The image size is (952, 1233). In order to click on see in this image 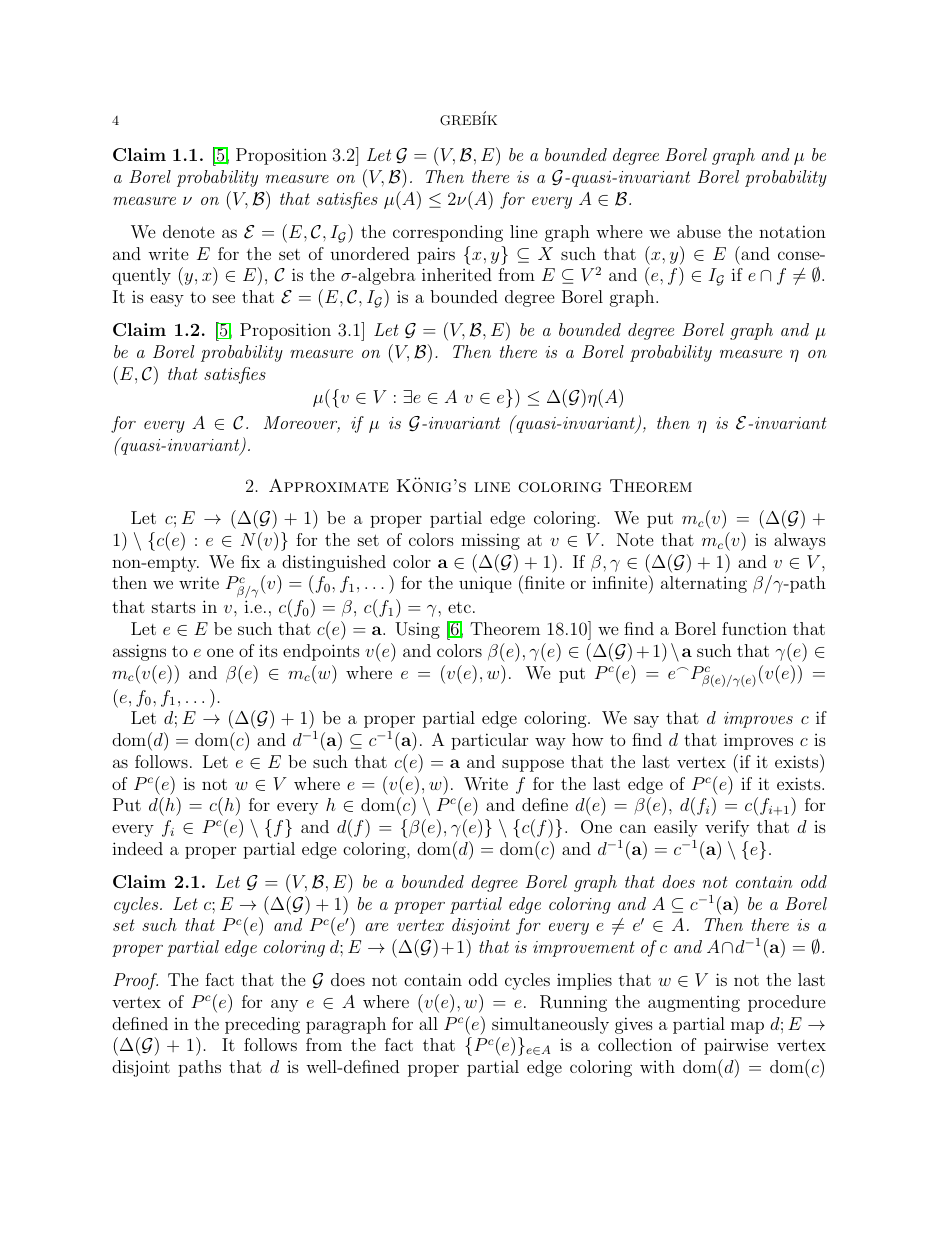, I will do `click(224, 298)`.
